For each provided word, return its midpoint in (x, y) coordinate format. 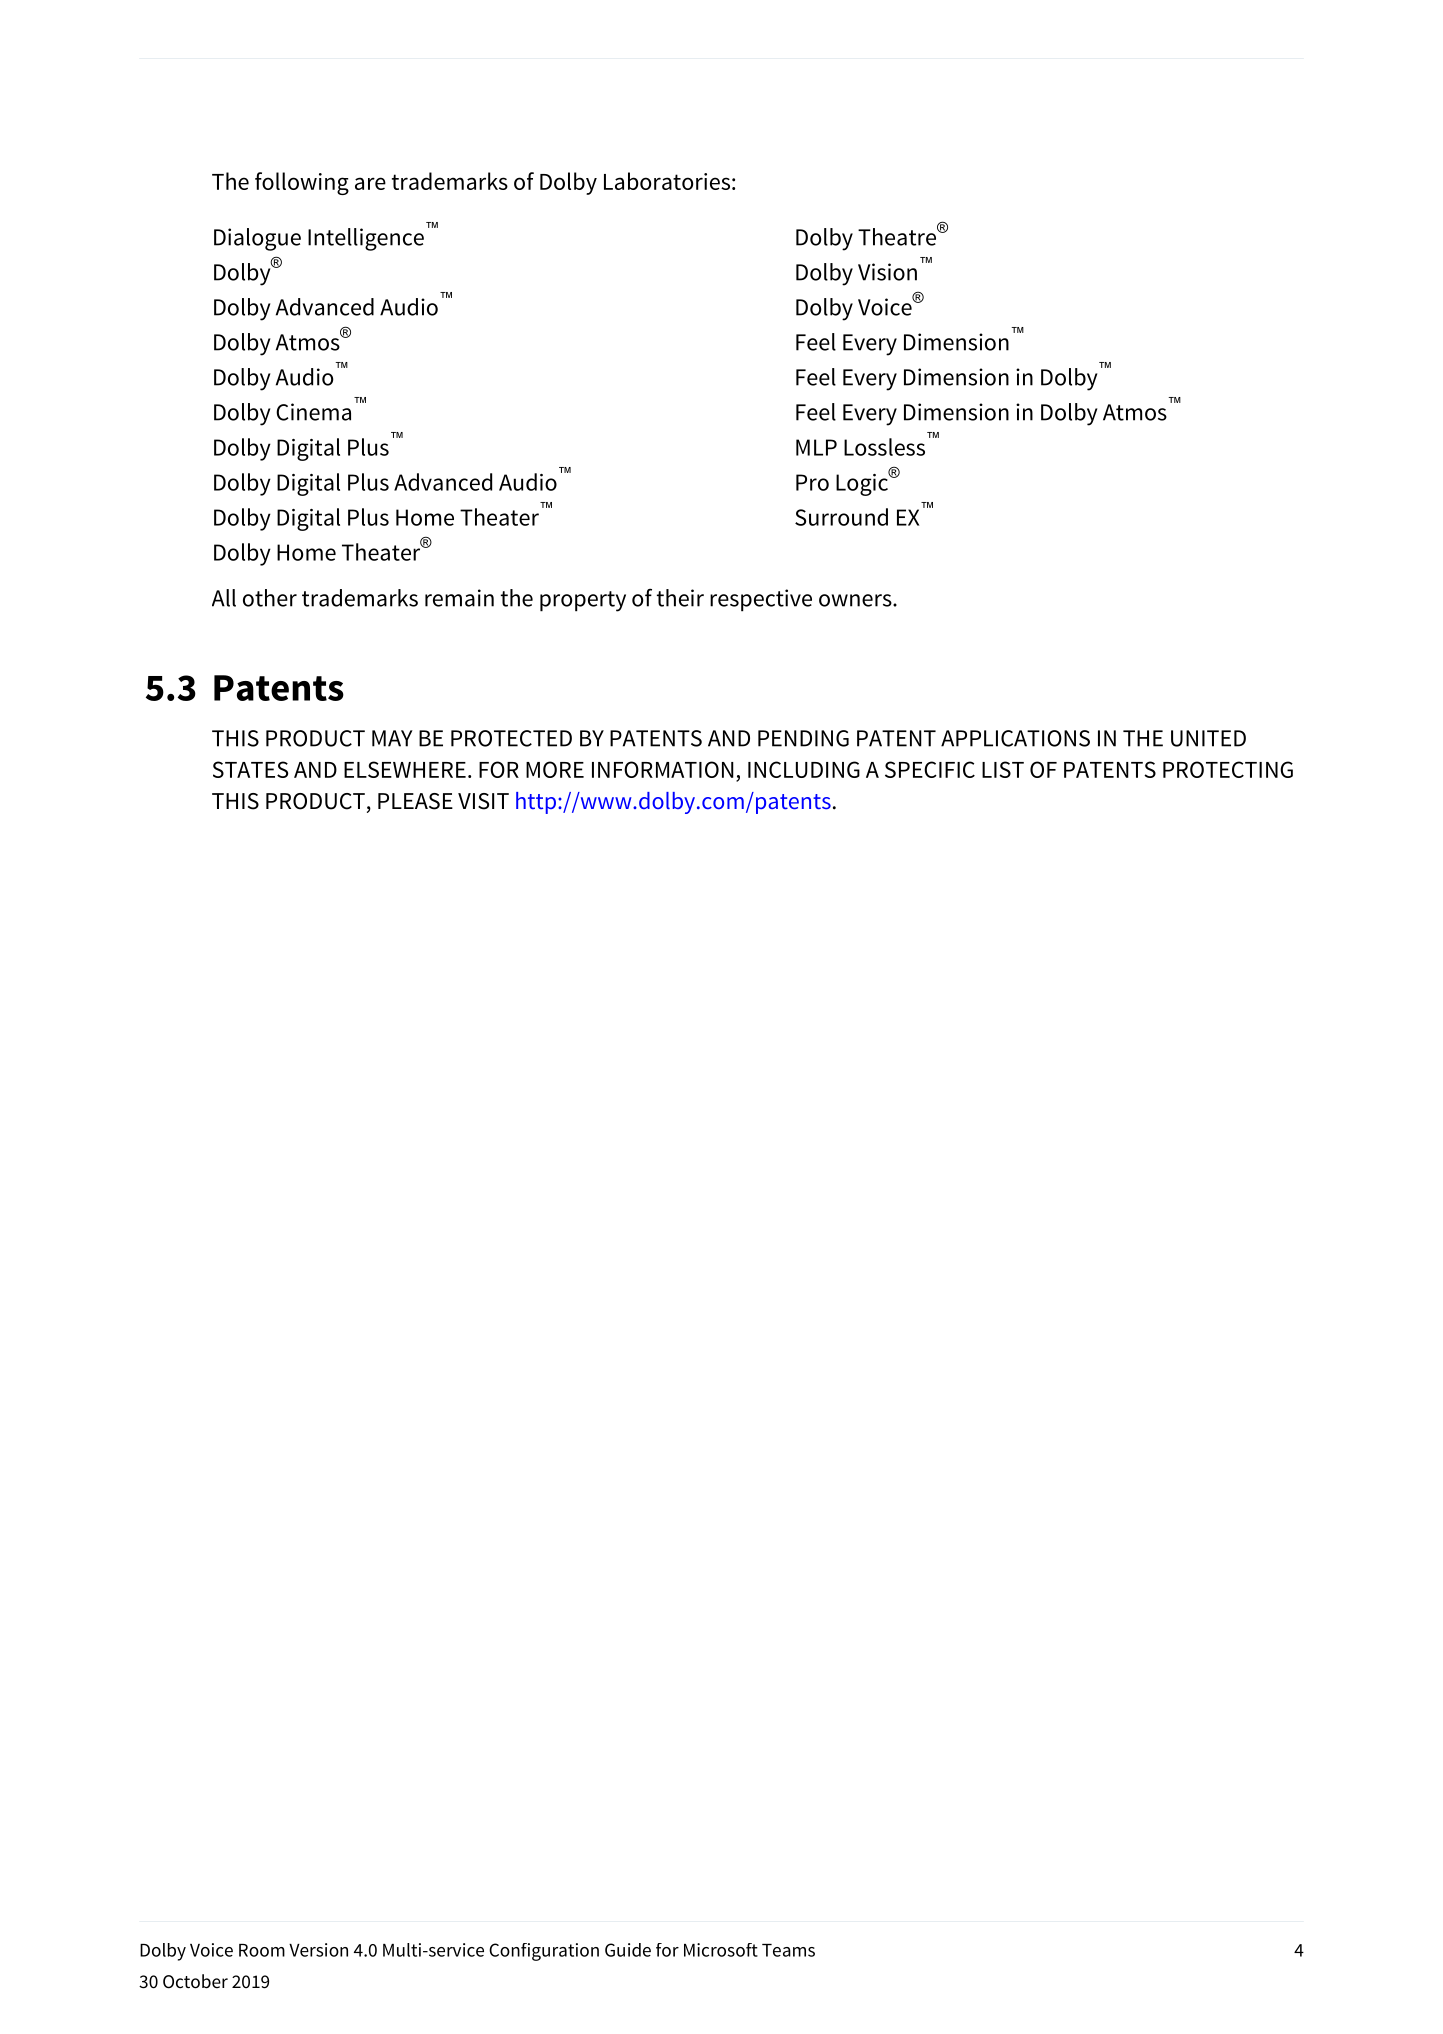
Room (262, 1950)
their (680, 598)
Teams (788, 1950)
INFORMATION (663, 769)
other (270, 598)
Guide (628, 1950)
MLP (816, 447)
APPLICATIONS (1015, 738)
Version (318, 1950)
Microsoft (721, 1950)
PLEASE (415, 801)
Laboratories (667, 181)
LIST (1003, 769)
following (302, 183)
